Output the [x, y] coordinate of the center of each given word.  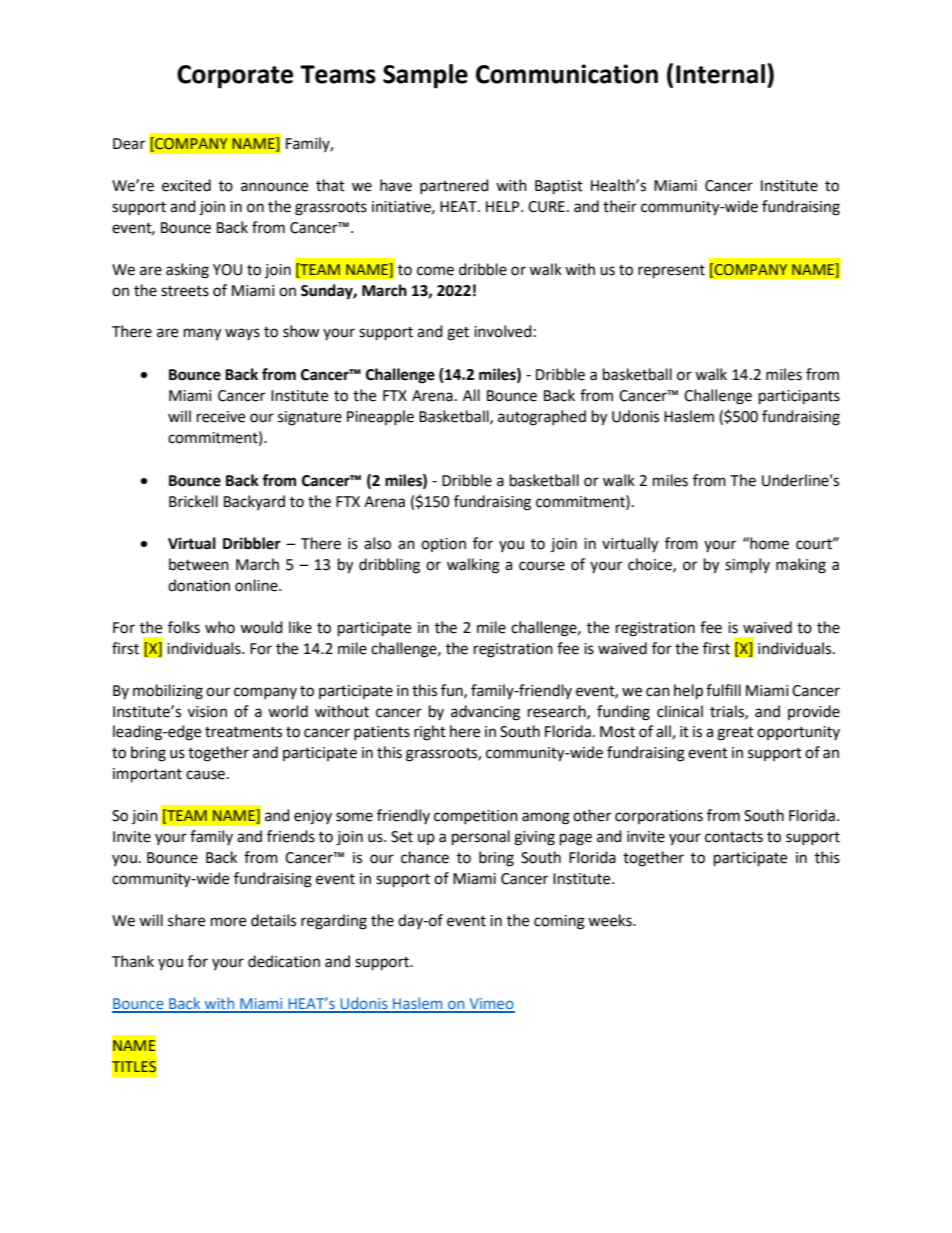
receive [221, 417]
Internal [720, 74]
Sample [425, 76]
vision [207, 712]
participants [799, 397]
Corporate [235, 77]
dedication [284, 961]
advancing [485, 713]
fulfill [723, 690]
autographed [542, 418]
